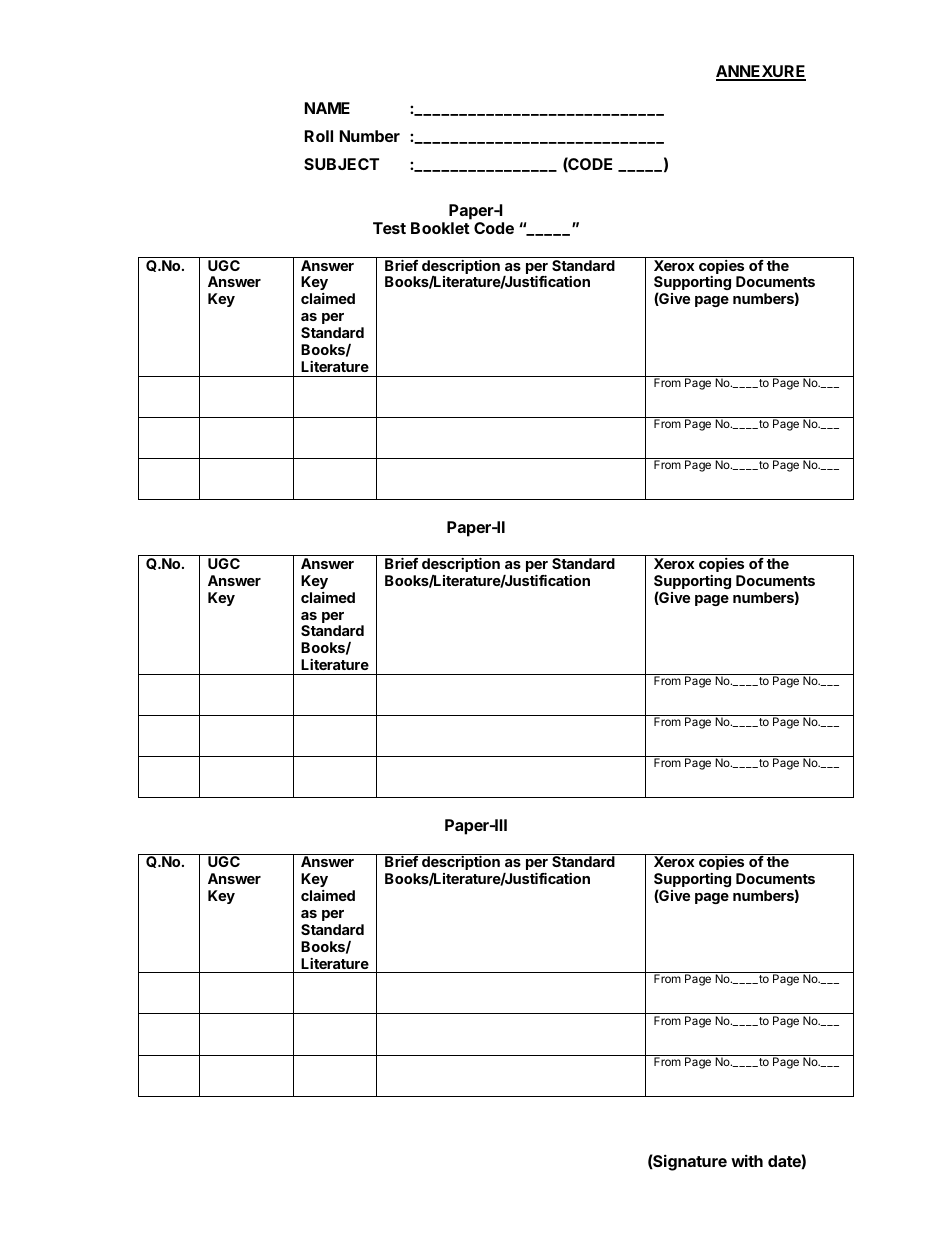 The image size is (952, 1233). What do you see at coordinates (440, 228) in the screenshot?
I see `Booklet` at bounding box center [440, 228].
